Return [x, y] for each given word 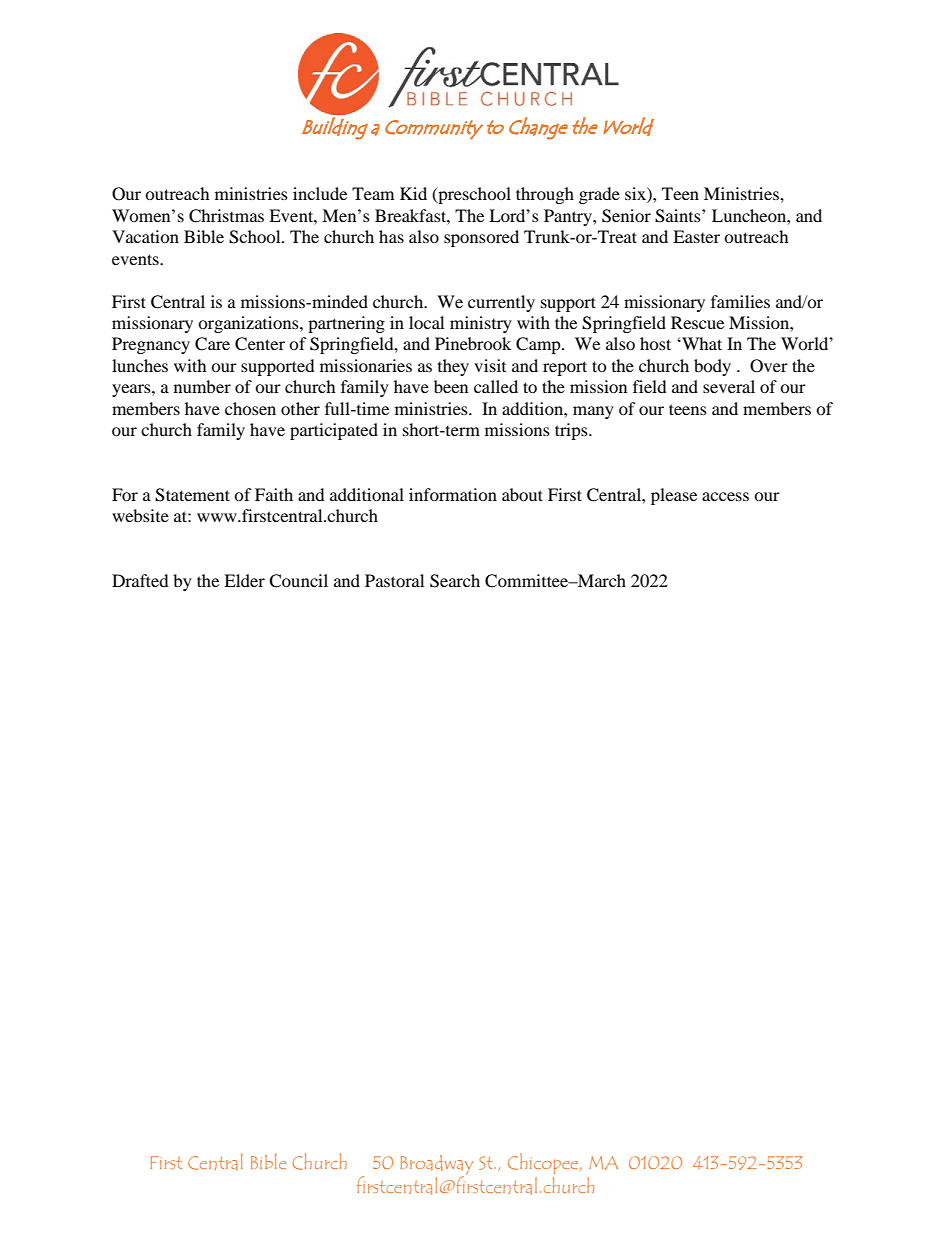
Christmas [226, 216]
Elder [244, 580]
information [453, 494]
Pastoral [394, 580]
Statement [192, 495]
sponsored [481, 238]
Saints [679, 216]
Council [298, 581]
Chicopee [544, 1163]
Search [455, 581]
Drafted [140, 580]
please [674, 496]
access [725, 496]
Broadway [436, 1165]
